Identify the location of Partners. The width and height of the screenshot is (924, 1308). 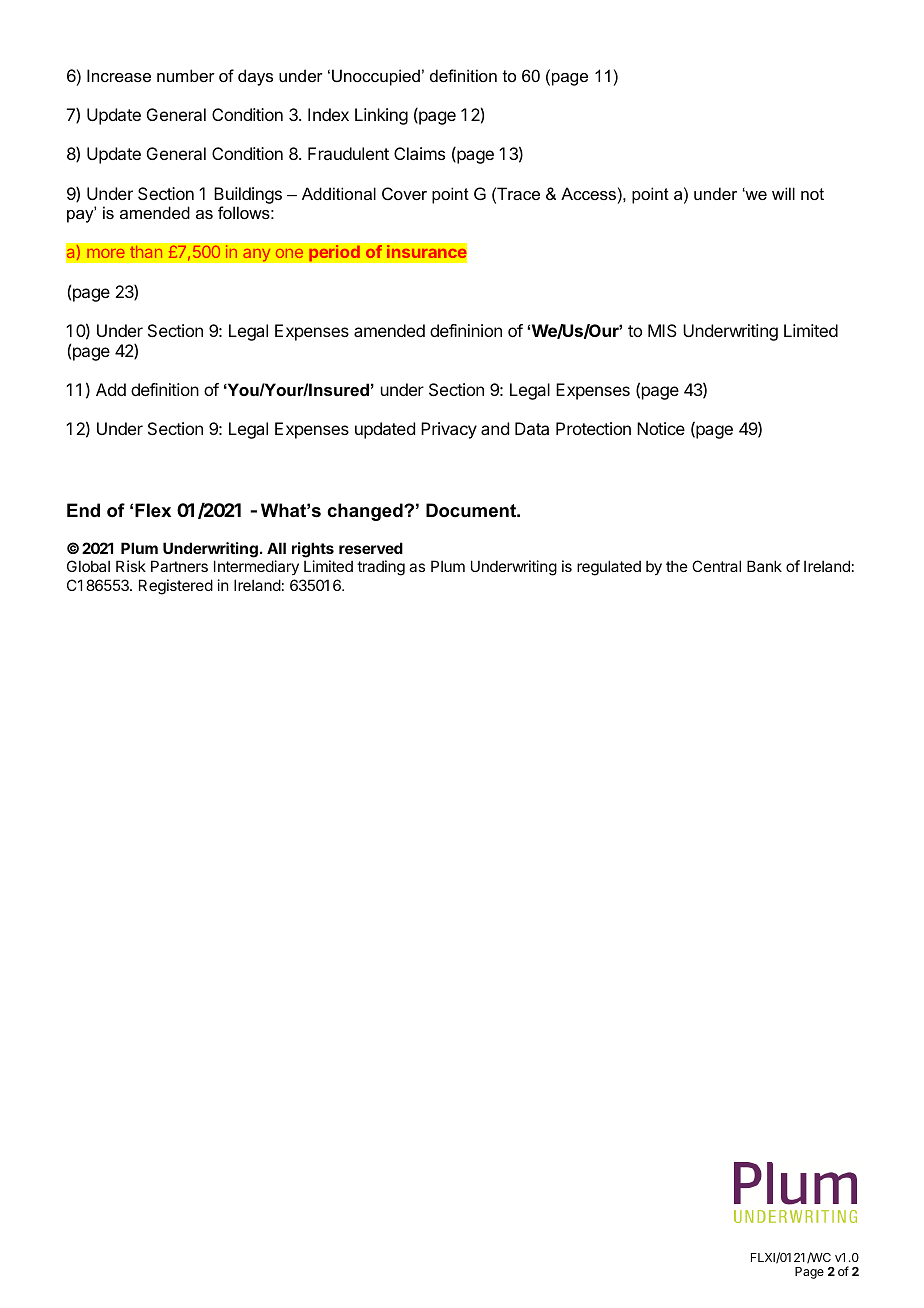
(179, 566).
